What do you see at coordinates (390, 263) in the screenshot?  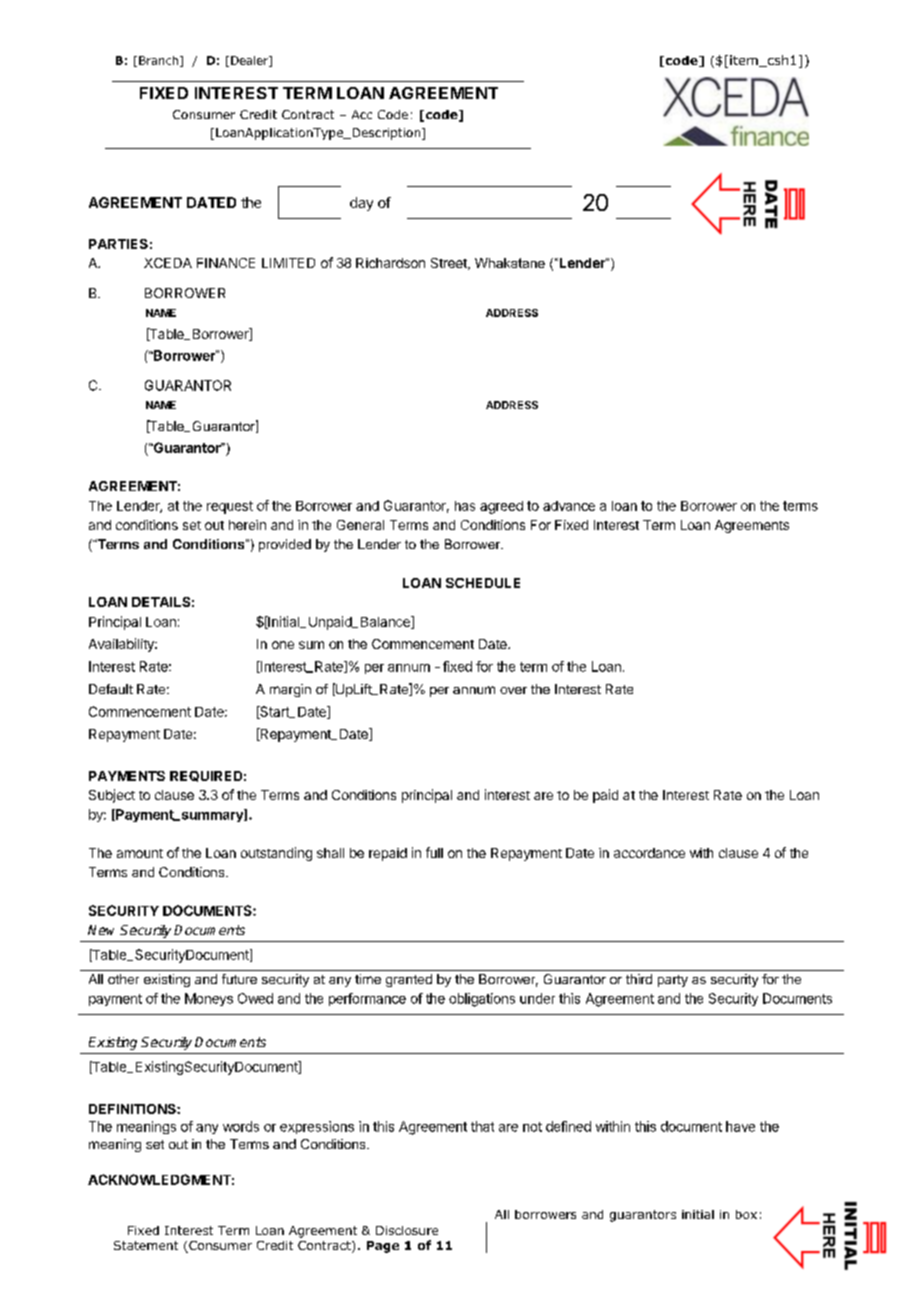 I see `Richardson` at bounding box center [390, 263].
